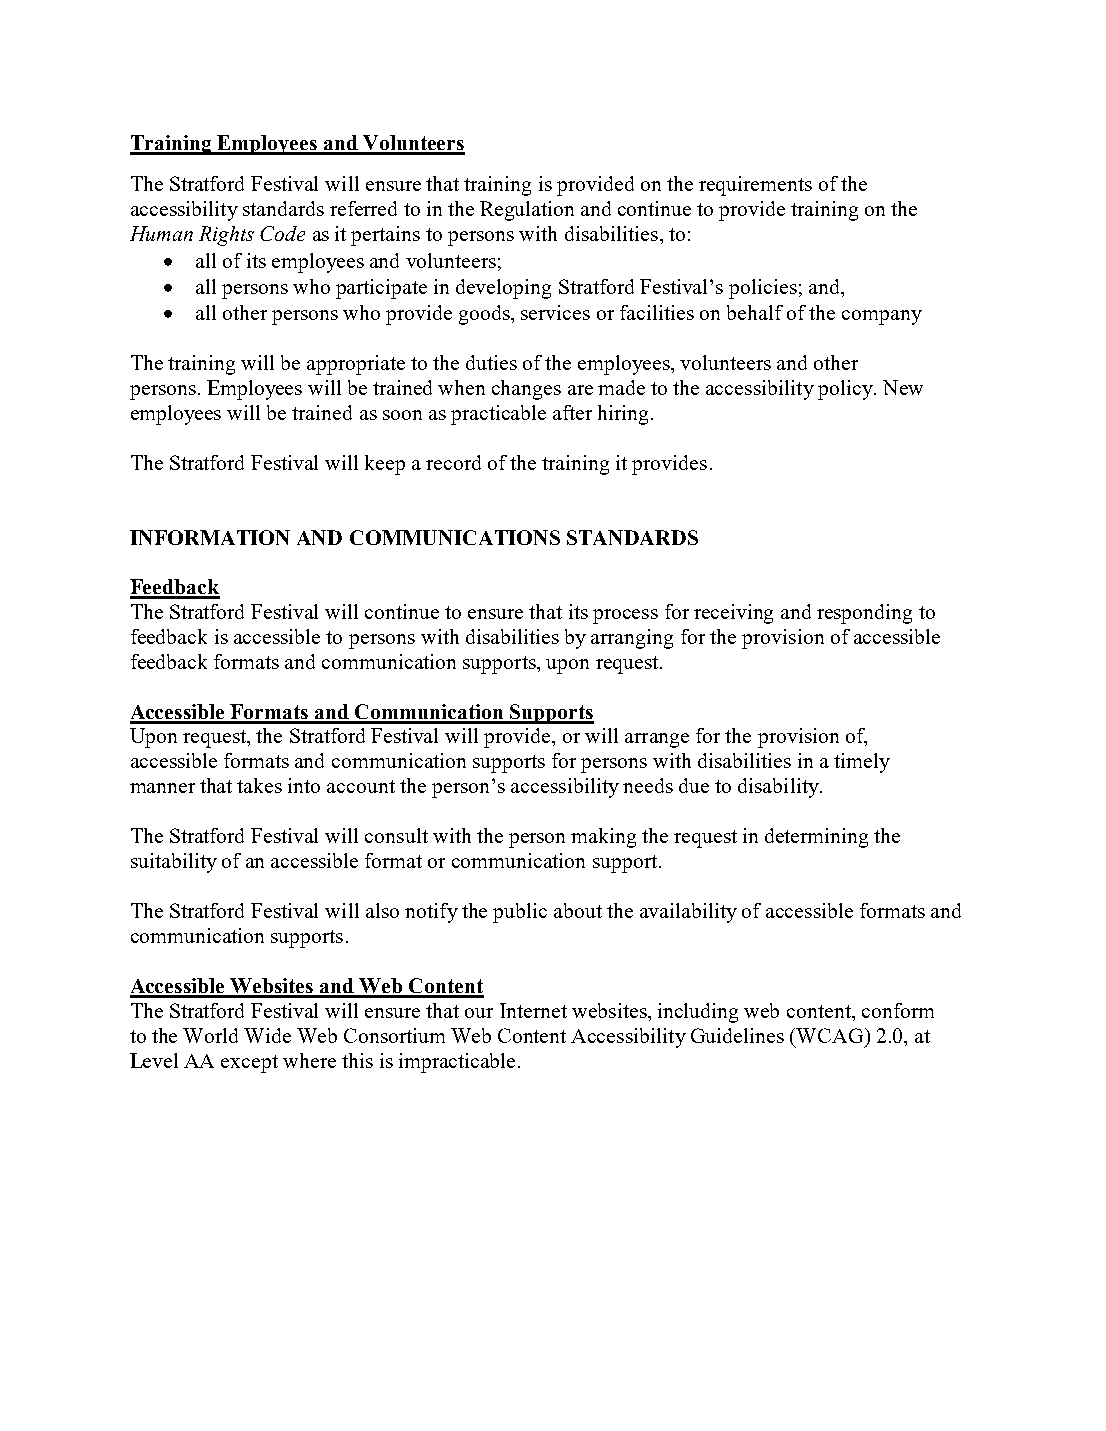 Image resolution: width=1106 pixels, height=1431 pixels. I want to click on Rights, so click(226, 236).
